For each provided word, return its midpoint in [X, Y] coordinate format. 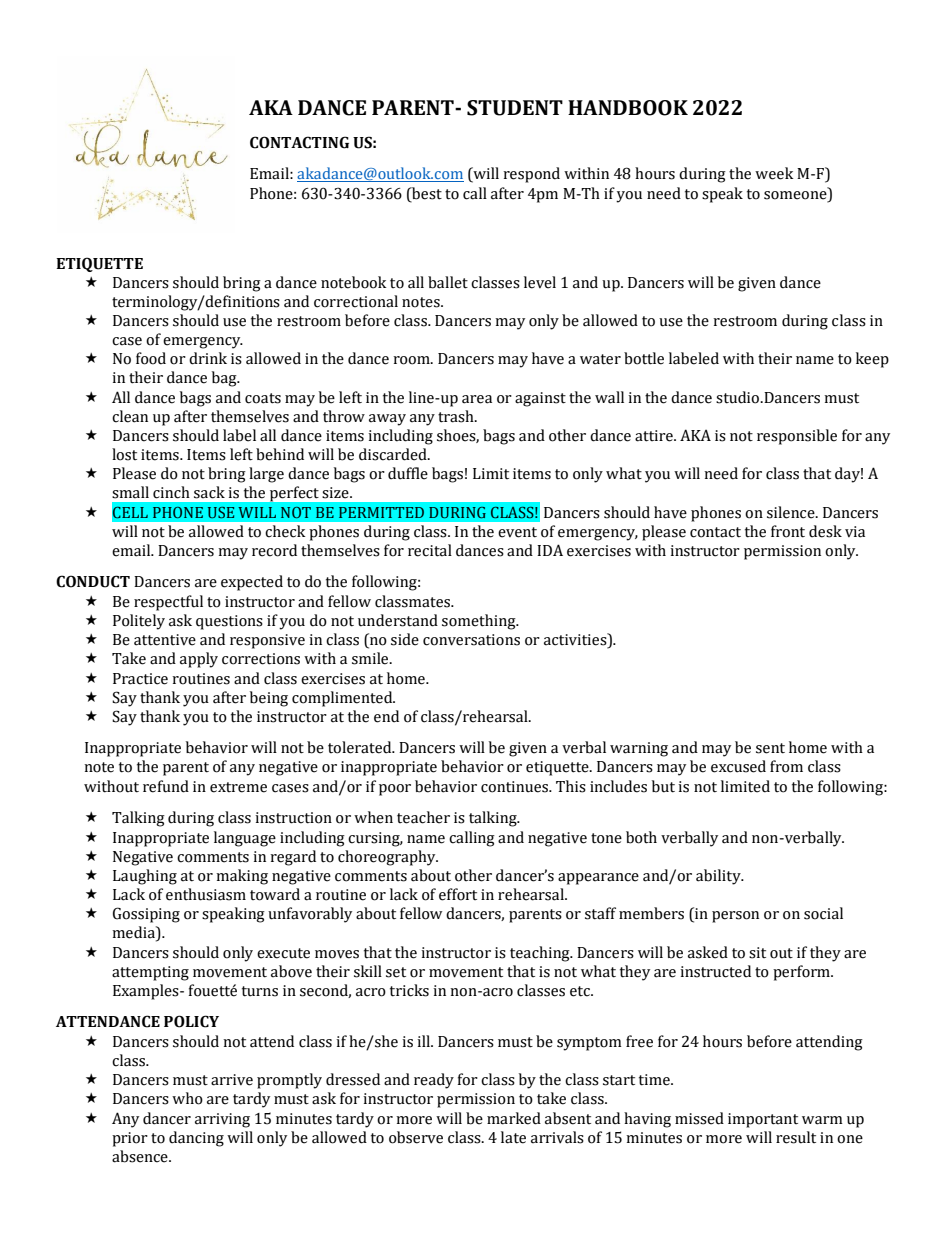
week [774, 173]
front [788, 531]
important [763, 1120]
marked [514, 1118]
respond [531, 175]
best [426, 193]
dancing [196, 1139]
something [480, 622]
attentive [165, 640]
